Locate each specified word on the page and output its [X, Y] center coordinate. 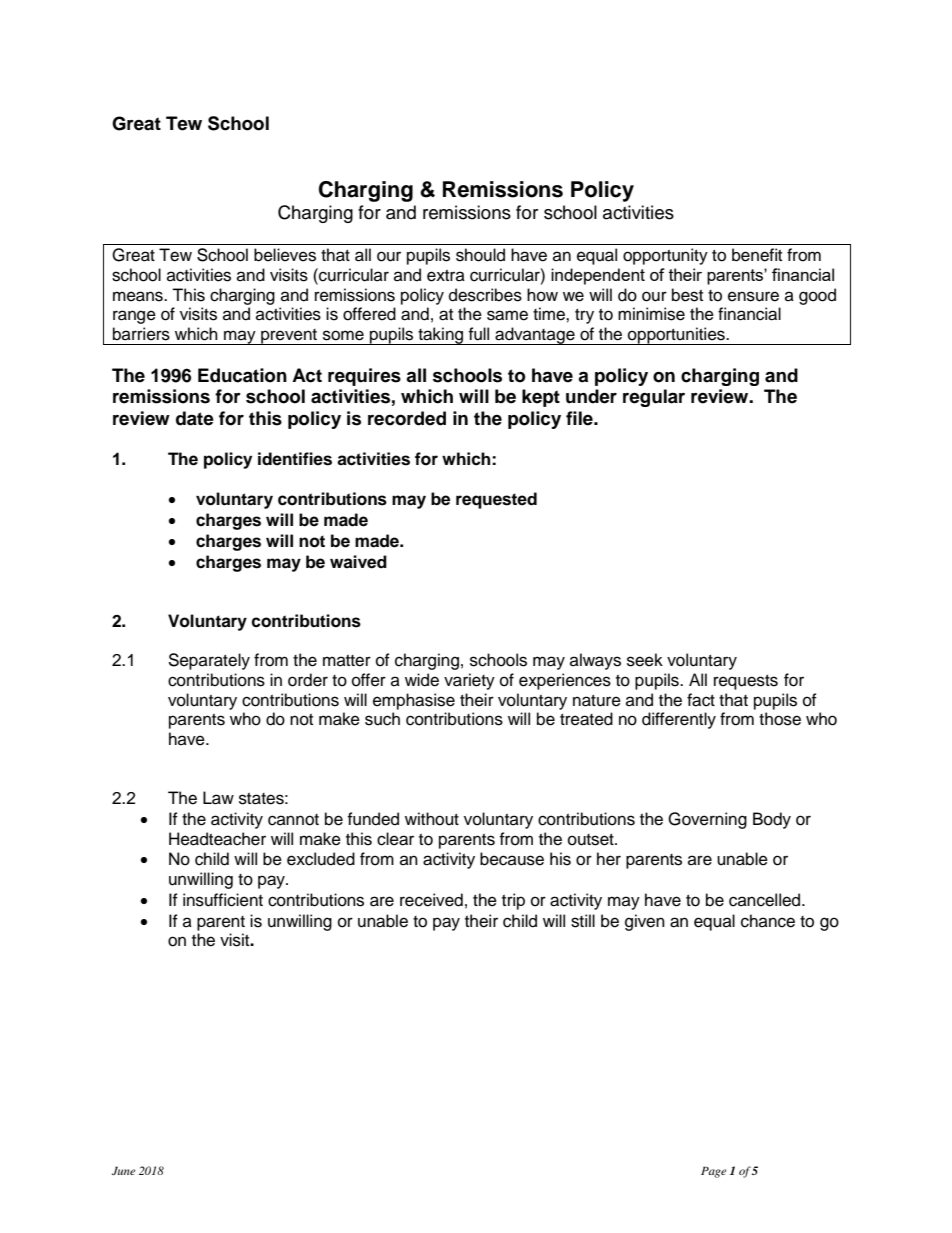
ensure [753, 296]
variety [469, 681]
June [124, 1170]
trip [513, 901]
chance [768, 921]
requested [496, 500]
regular [654, 398]
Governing [707, 820]
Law [218, 798]
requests [746, 682]
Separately [209, 661]
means [139, 296]
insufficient [223, 900]
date [195, 418]
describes [485, 295]
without [432, 819]
